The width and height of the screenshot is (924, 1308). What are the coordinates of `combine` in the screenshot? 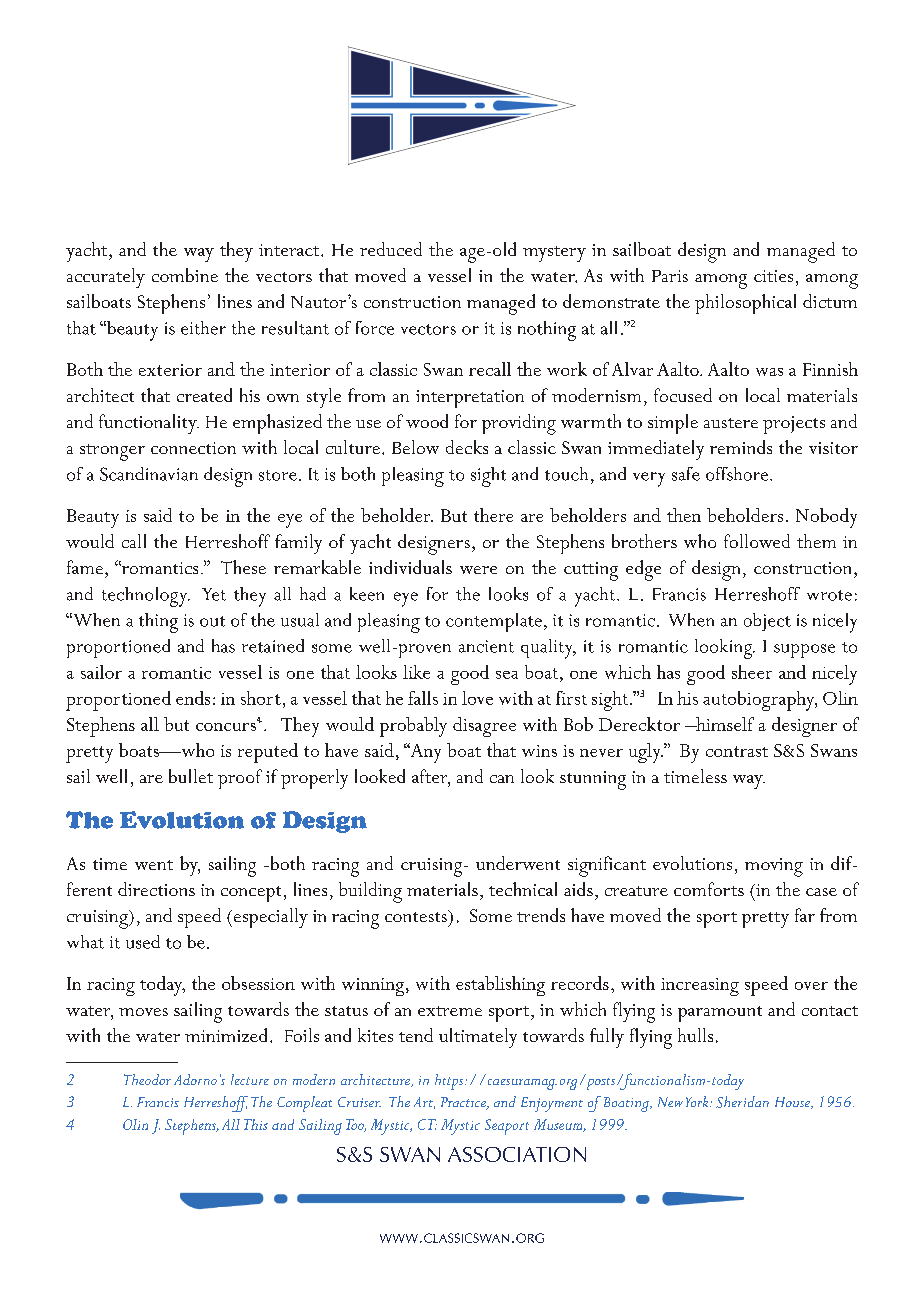 It's located at (185, 275).
